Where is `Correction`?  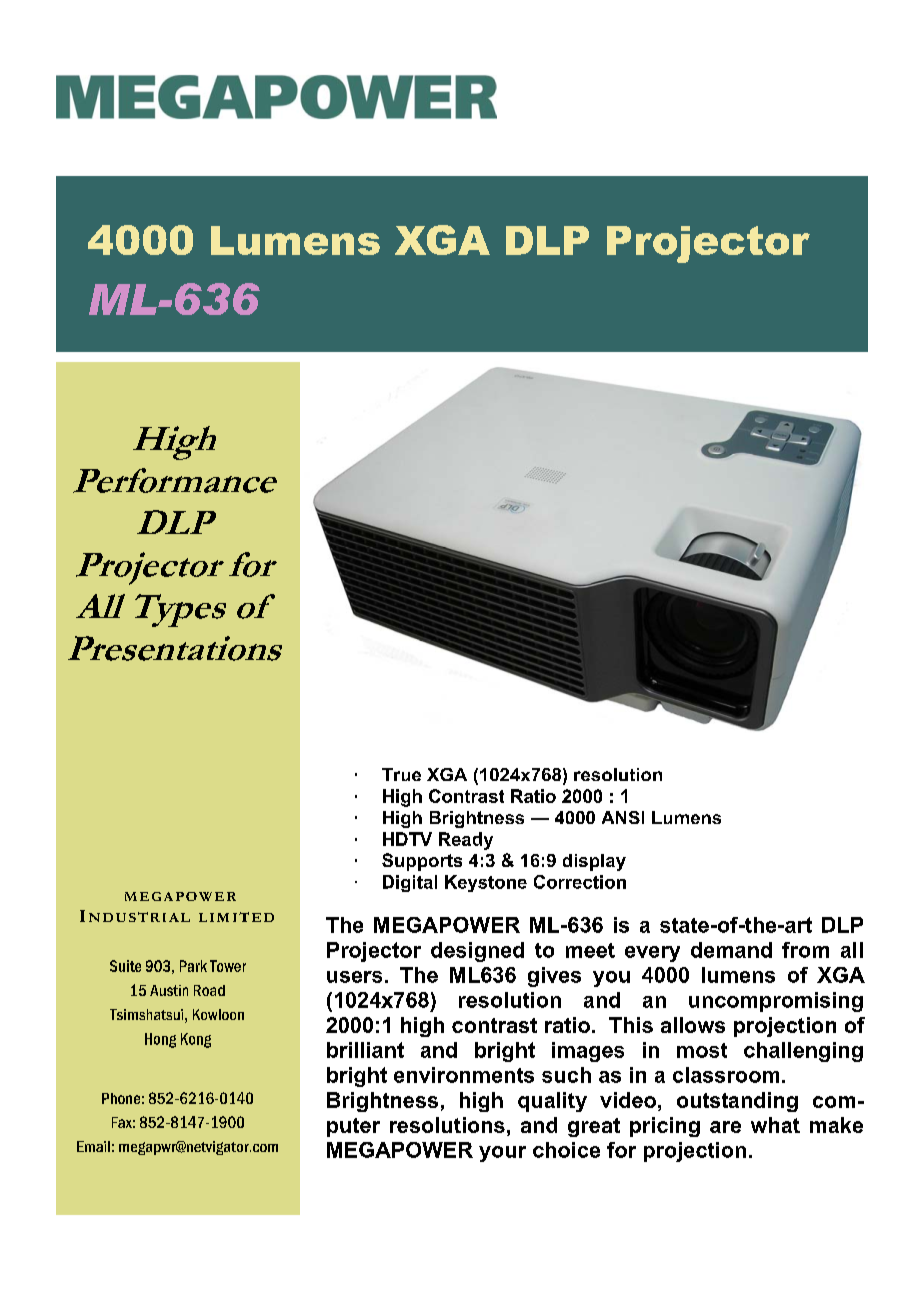 Correction is located at coordinates (580, 882).
